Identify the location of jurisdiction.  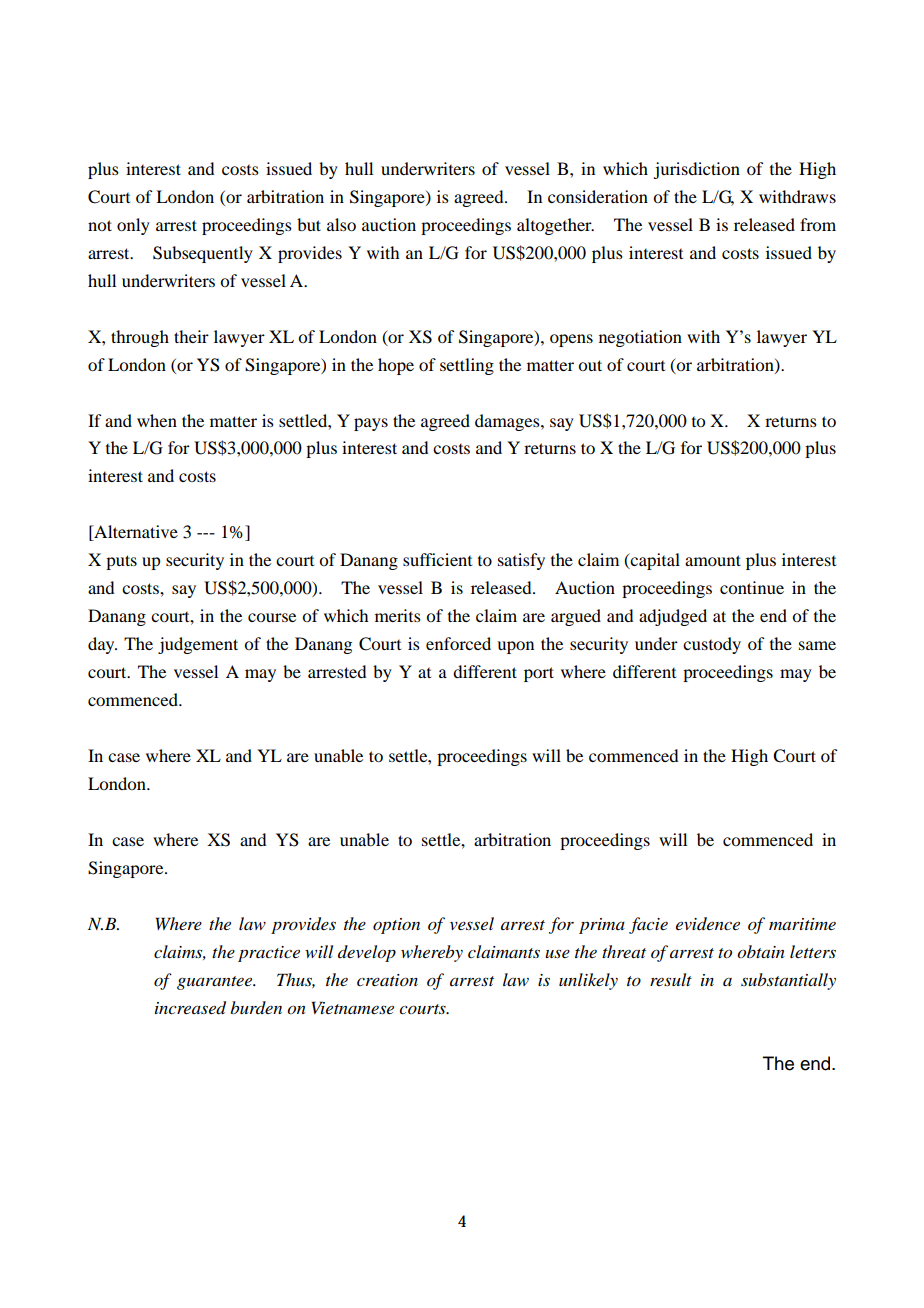
(696, 170).
